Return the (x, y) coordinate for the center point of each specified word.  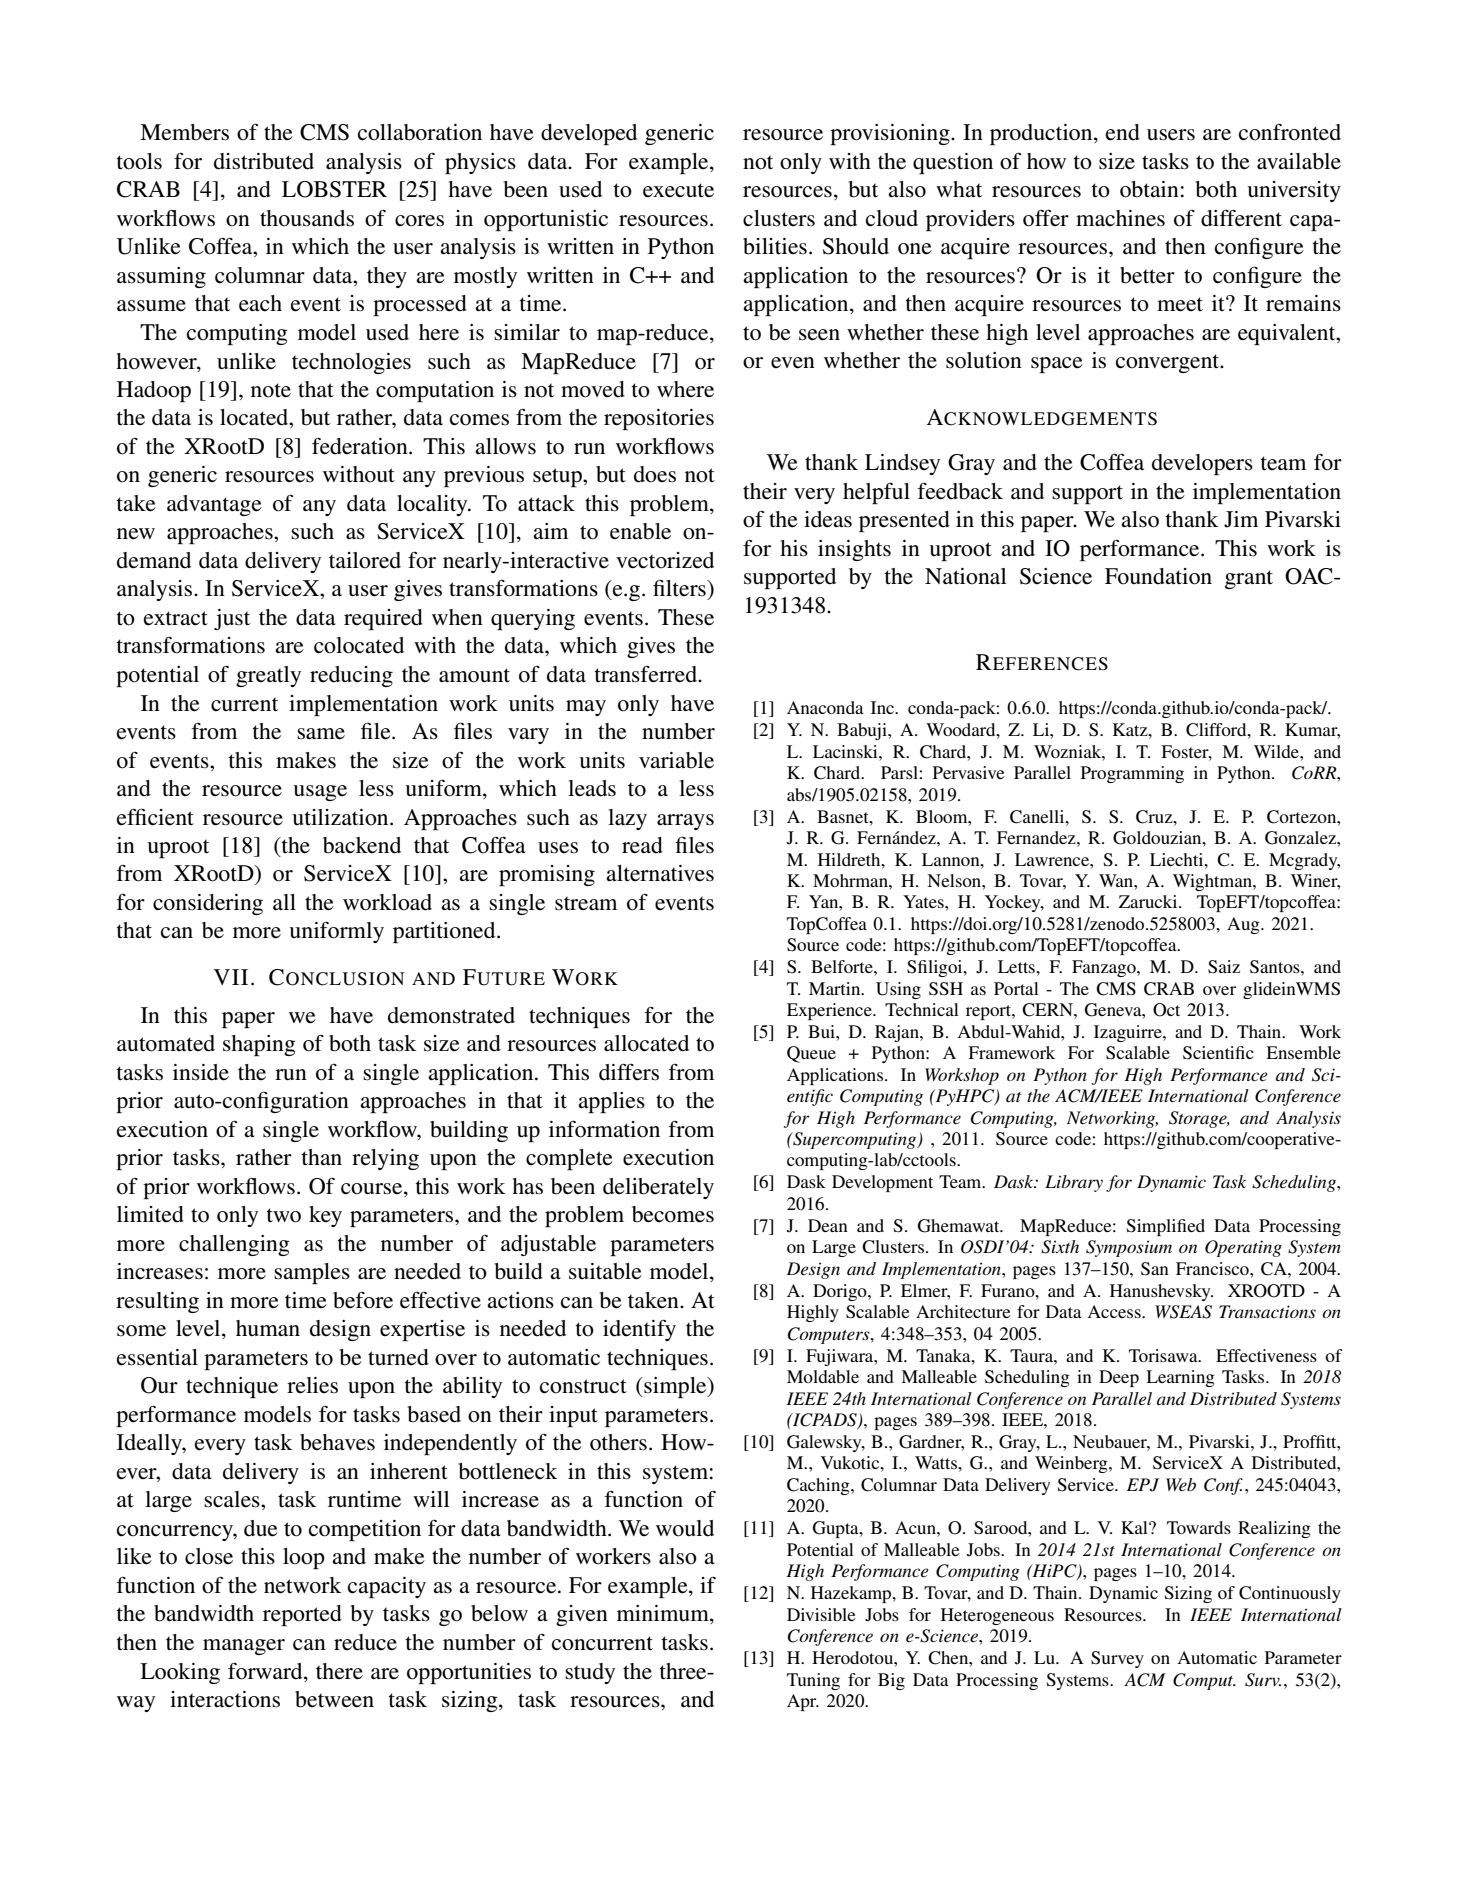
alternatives (660, 873)
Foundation (1158, 576)
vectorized (665, 560)
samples (312, 1273)
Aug (1244, 925)
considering (208, 904)
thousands (307, 218)
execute (678, 190)
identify (639, 1330)
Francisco (1213, 1268)
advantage (214, 505)
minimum (664, 1614)
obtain (1149, 189)
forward (266, 1671)
